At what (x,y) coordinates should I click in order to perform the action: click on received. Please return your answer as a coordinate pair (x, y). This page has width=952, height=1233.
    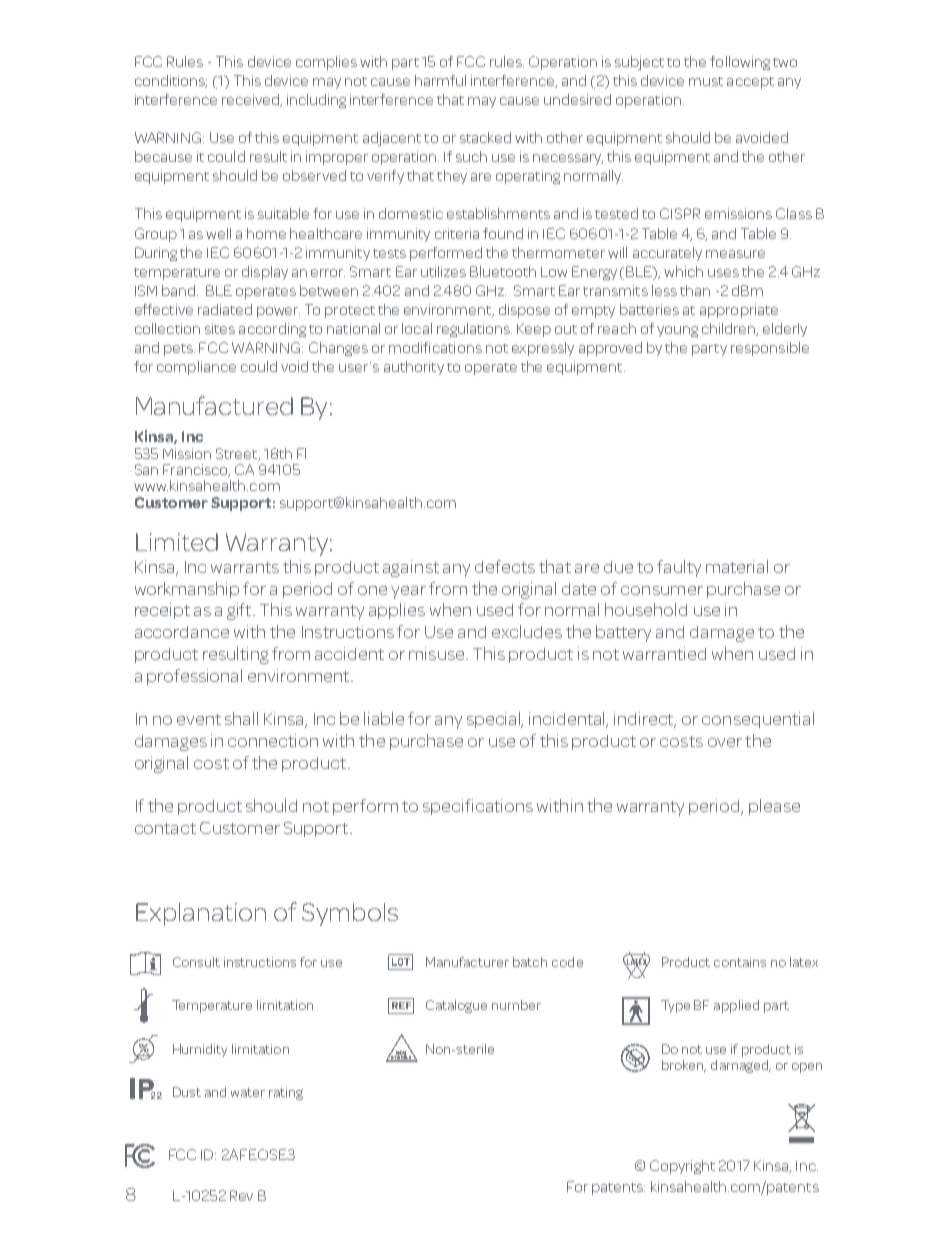
    Looking at the image, I should click on (251, 100).
